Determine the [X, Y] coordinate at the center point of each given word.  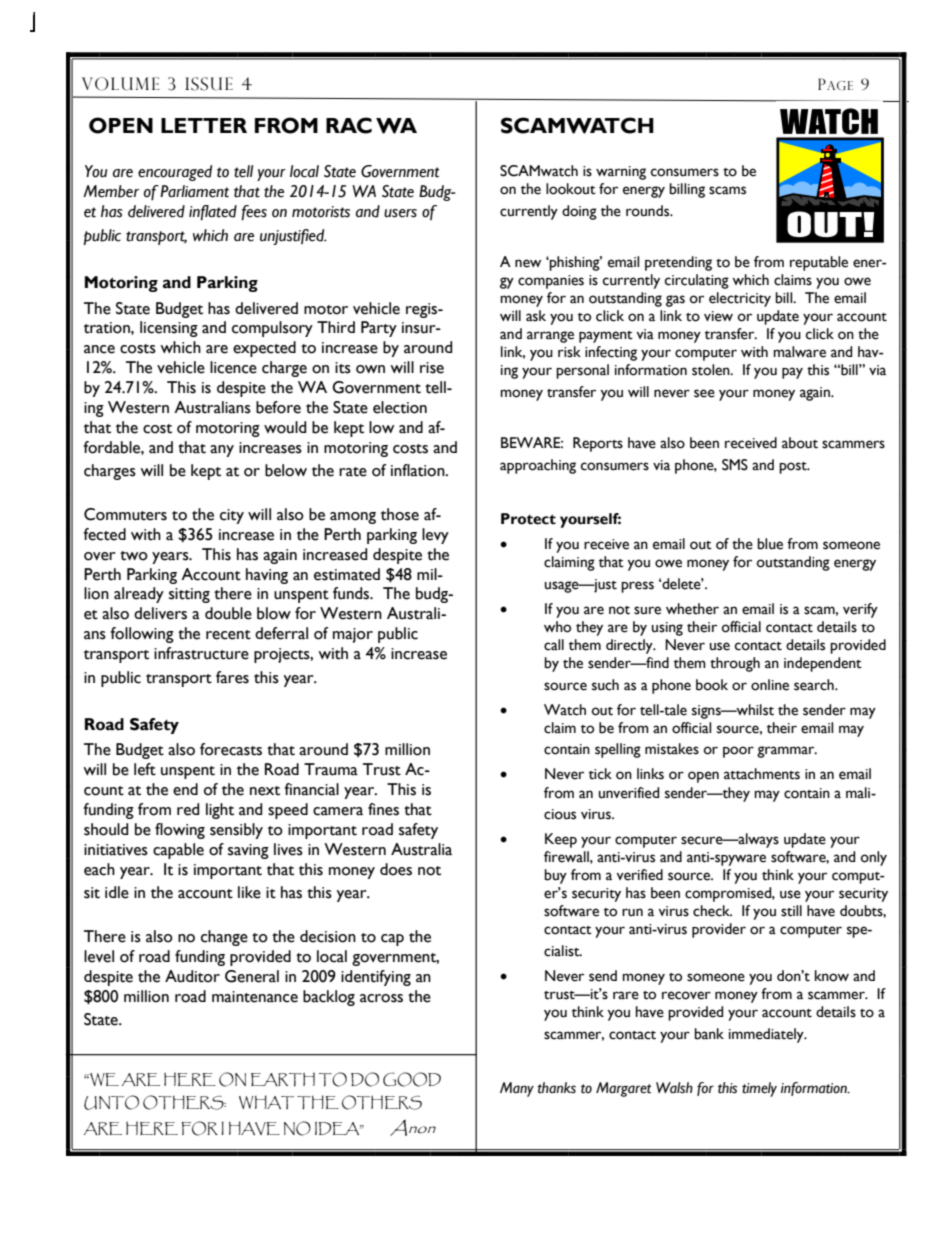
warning [621, 173]
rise [432, 368]
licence [233, 367]
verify [860, 610]
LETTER [204, 125]
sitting [189, 595]
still [791, 911]
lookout [571, 189]
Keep [561, 840]
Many [517, 1089]
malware [799, 352]
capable [178, 851]
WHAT [266, 1102]
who [557, 627]
